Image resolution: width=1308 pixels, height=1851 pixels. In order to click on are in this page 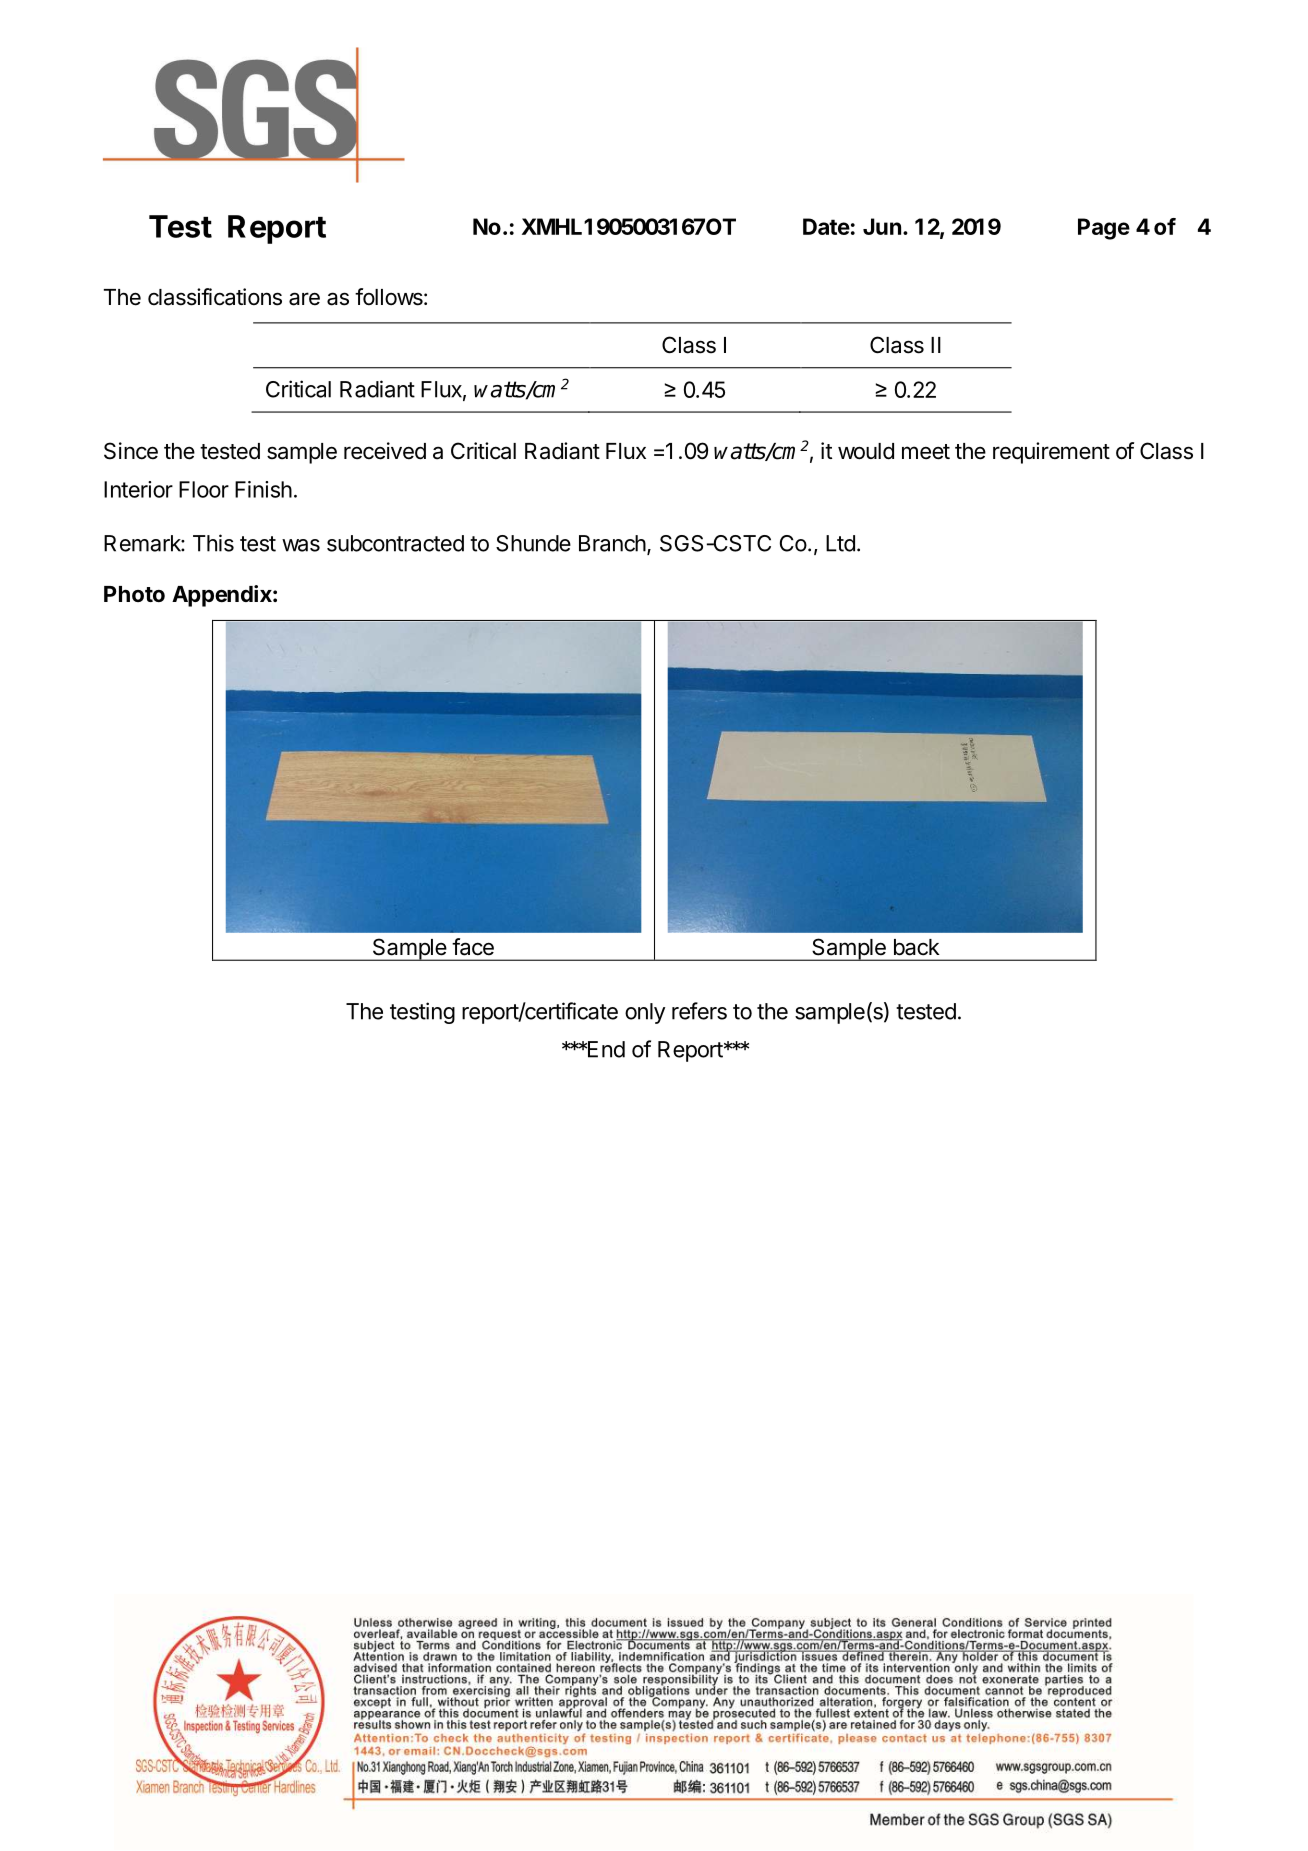, I will do `click(304, 299)`.
